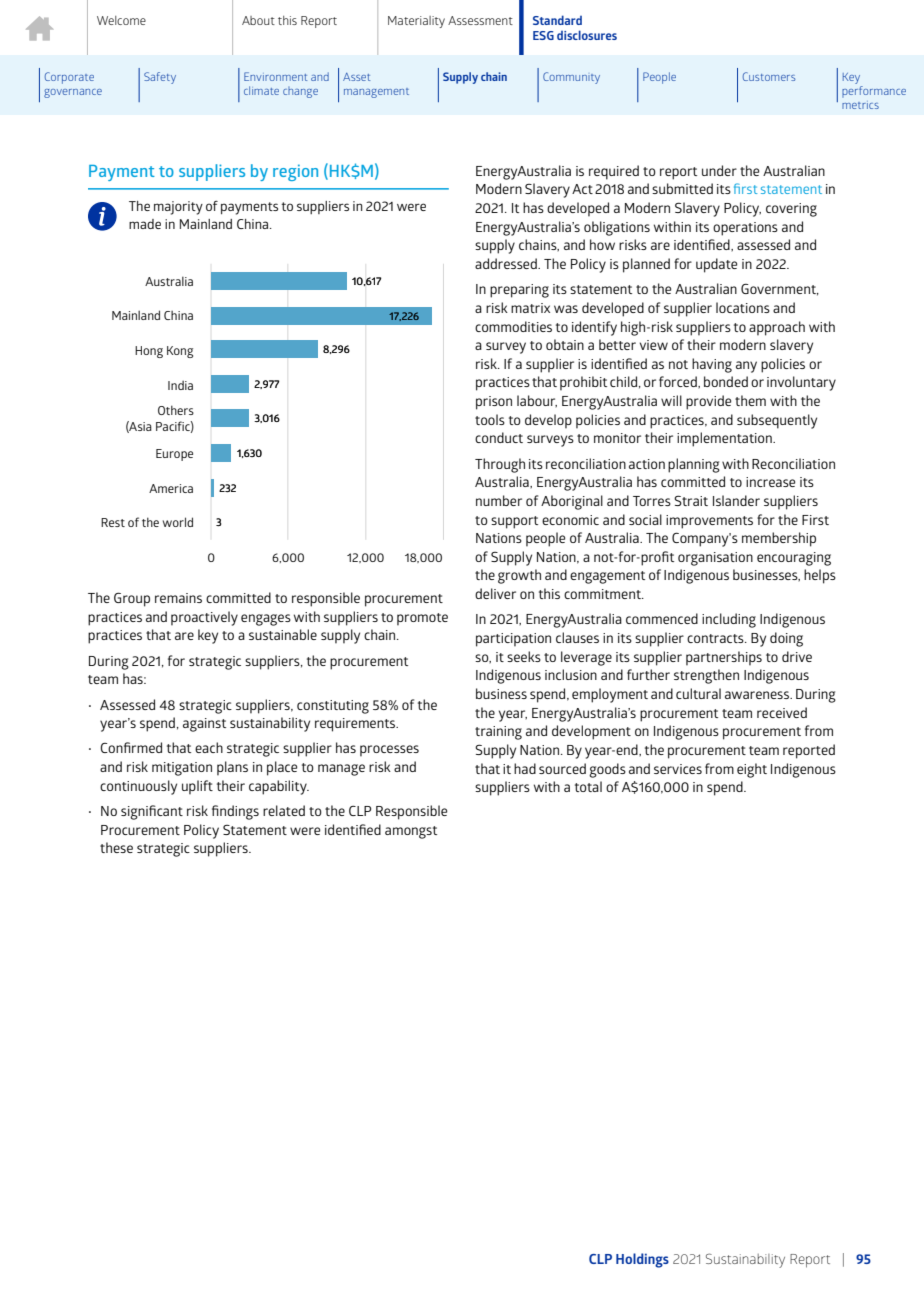 The height and width of the page is (1308, 924). What do you see at coordinates (513, 640) in the page?
I see `participation` at bounding box center [513, 640].
